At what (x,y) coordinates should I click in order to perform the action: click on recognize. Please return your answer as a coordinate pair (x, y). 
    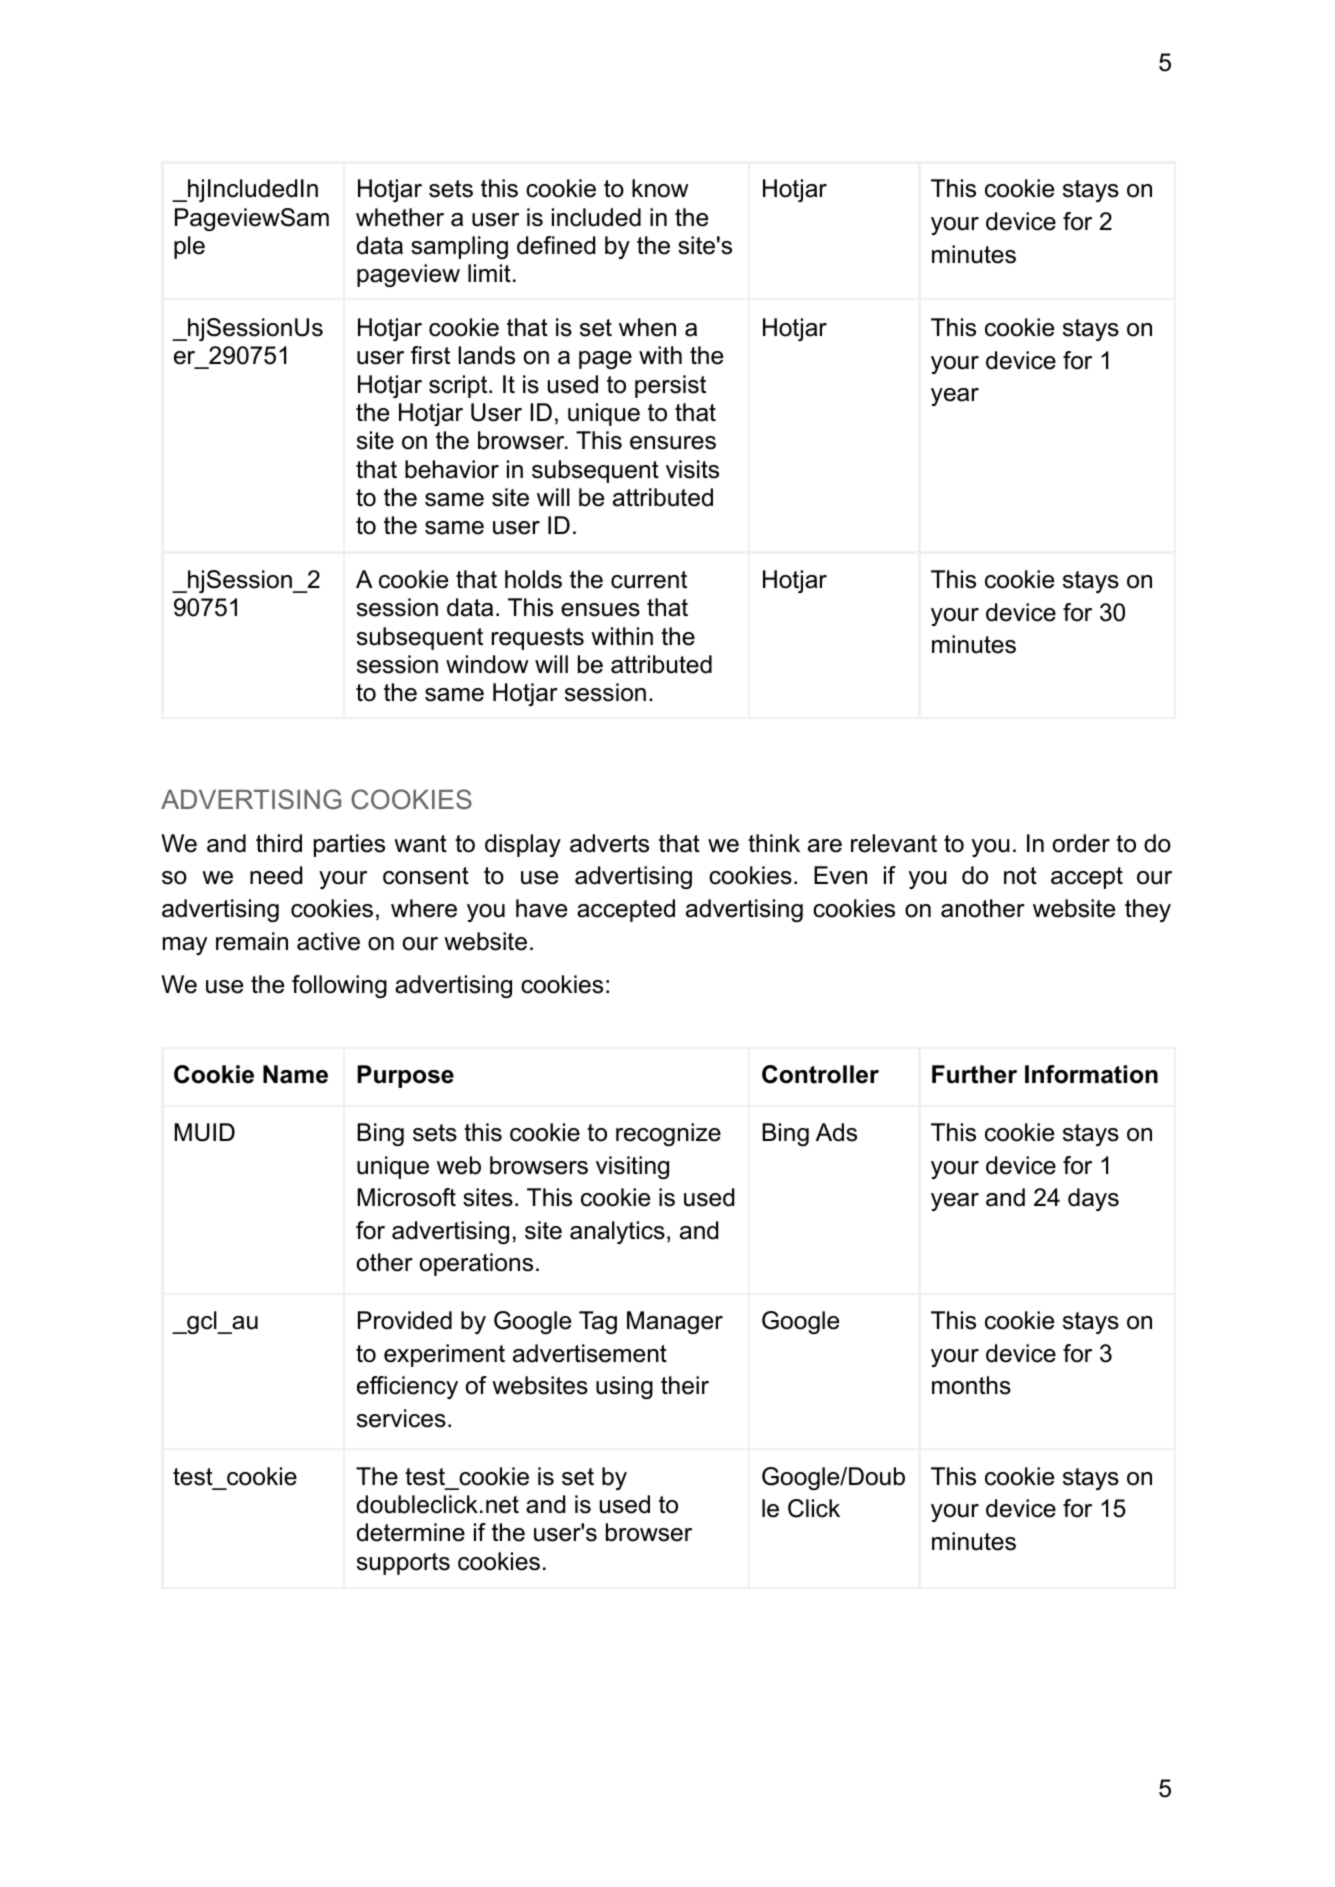
    Looking at the image, I should click on (668, 1134).
